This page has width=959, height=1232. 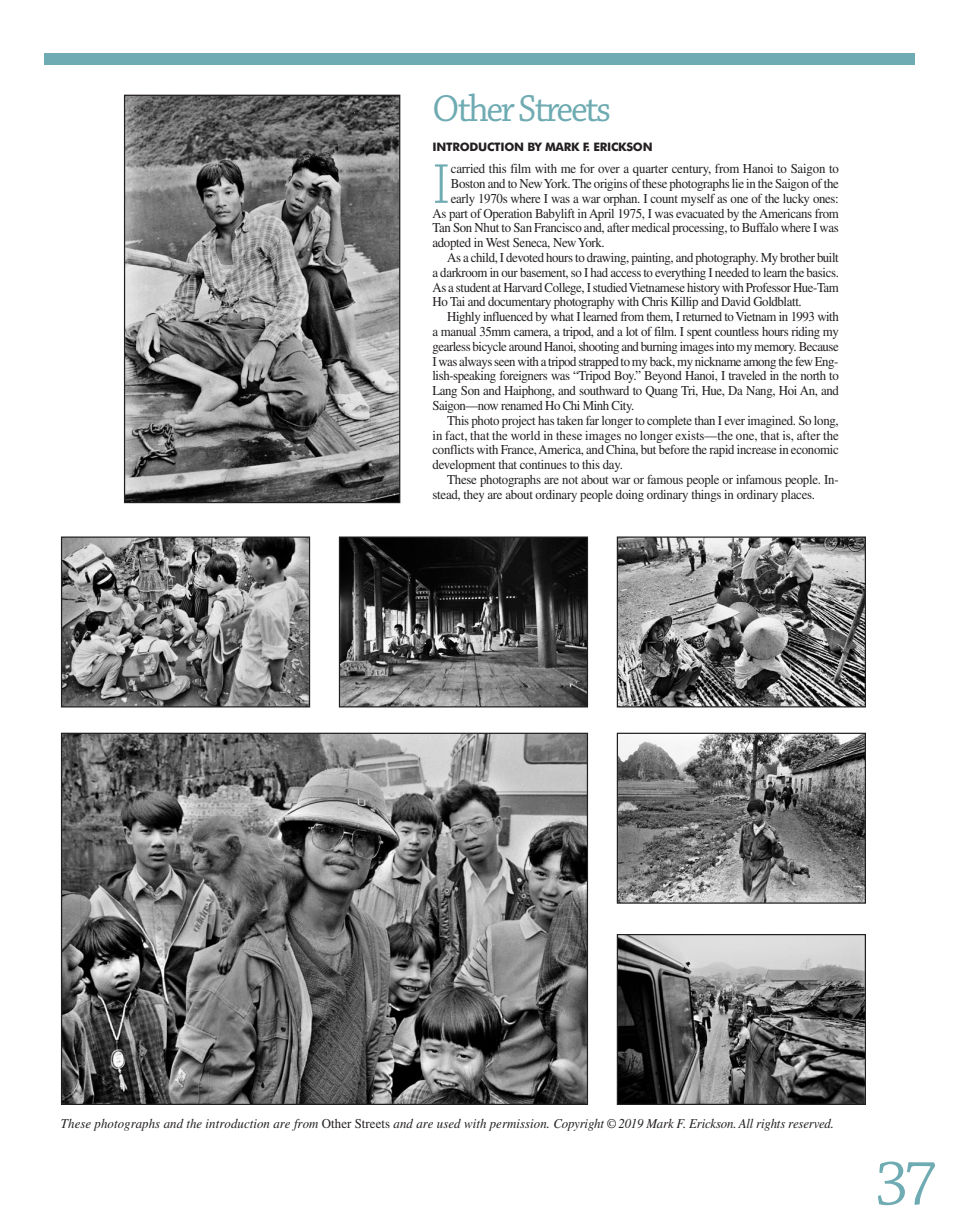 What do you see at coordinates (468, 183) in the page?
I see `Boston` at bounding box center [468, 183].
